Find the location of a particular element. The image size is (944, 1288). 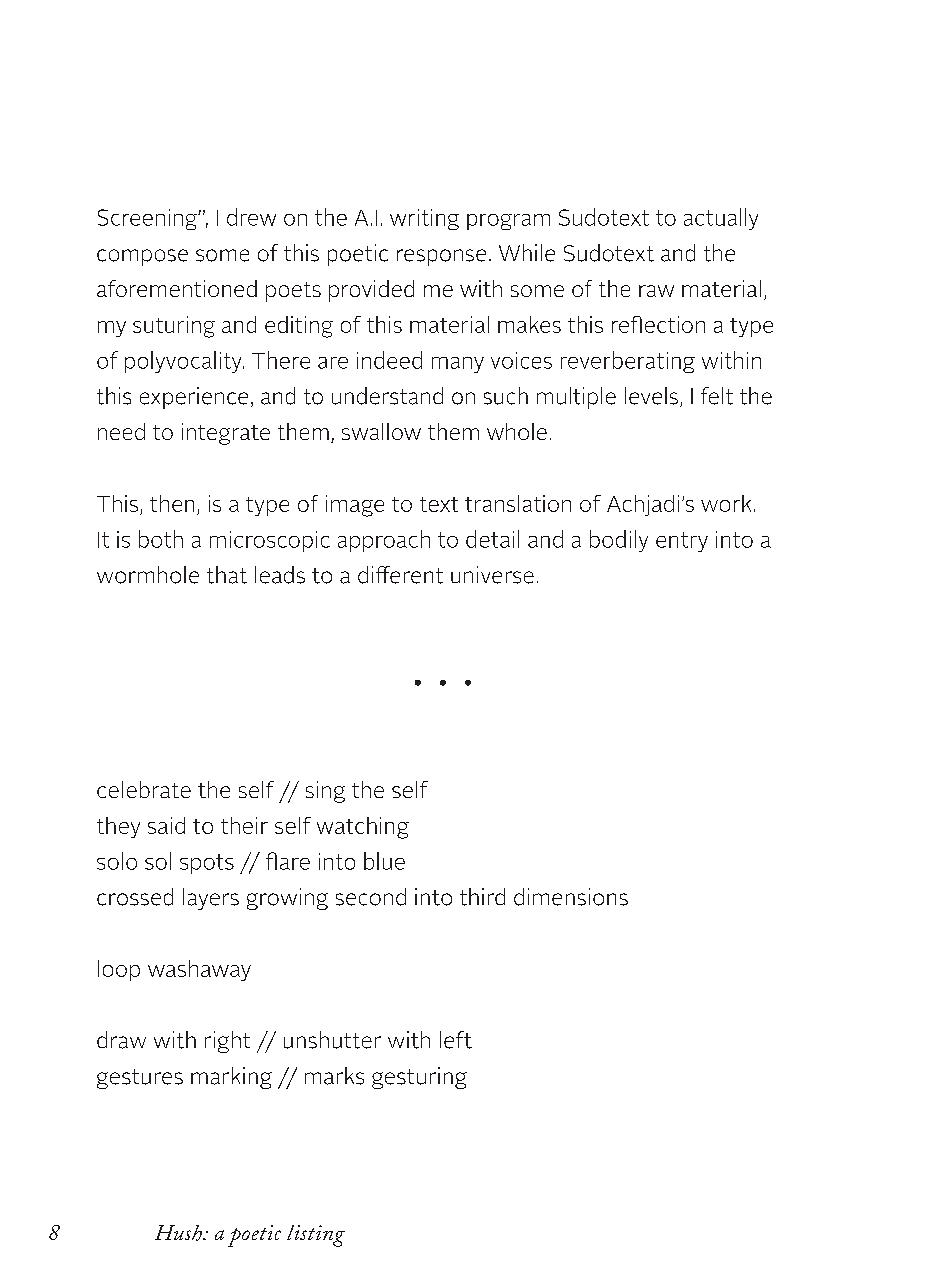

Hush is located at coordinates (179, 1233).
